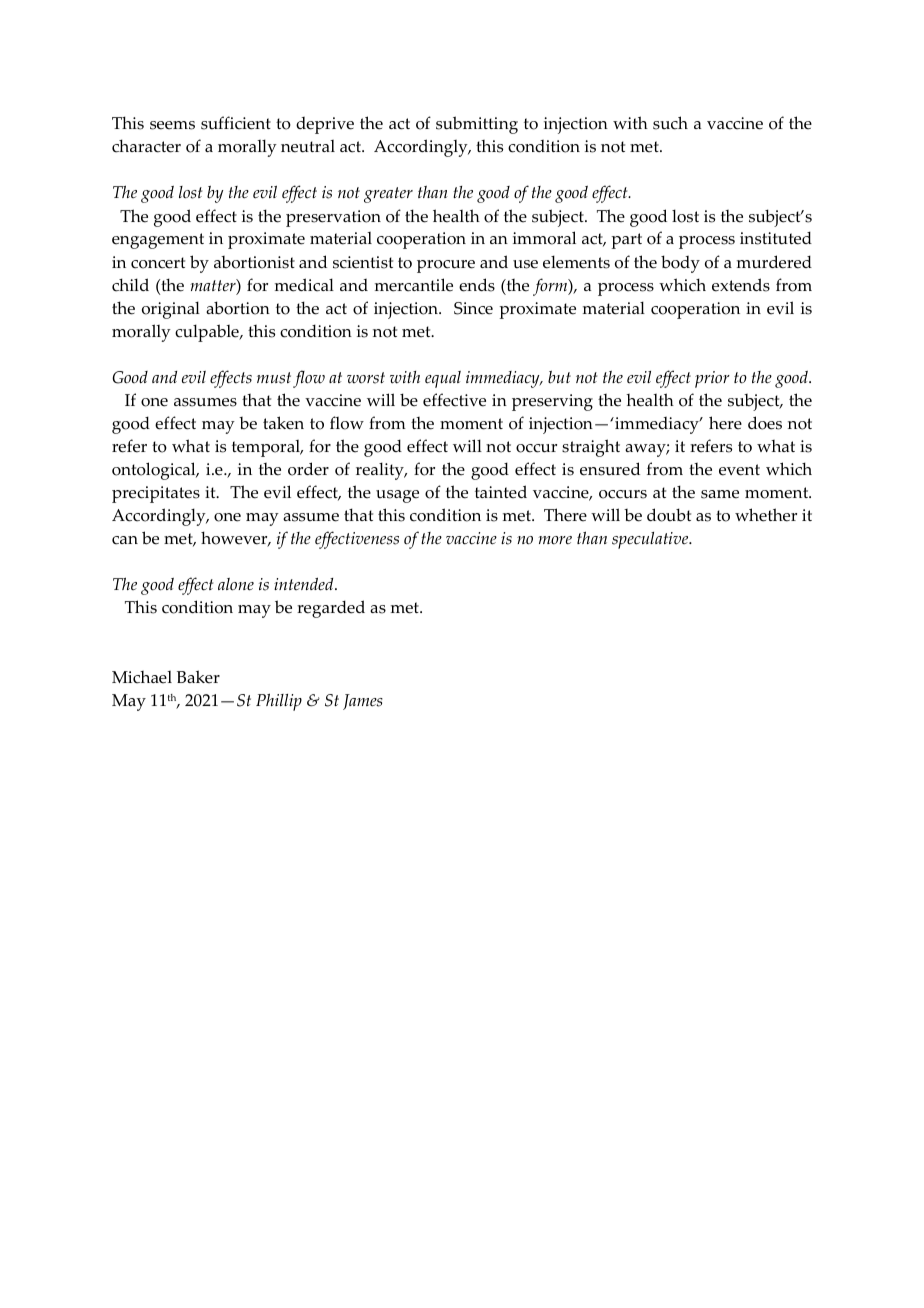 The width and height of the page is (924, 1308). Describe the element at coordinates (765, 423) in the page. I see `does` at that location.
